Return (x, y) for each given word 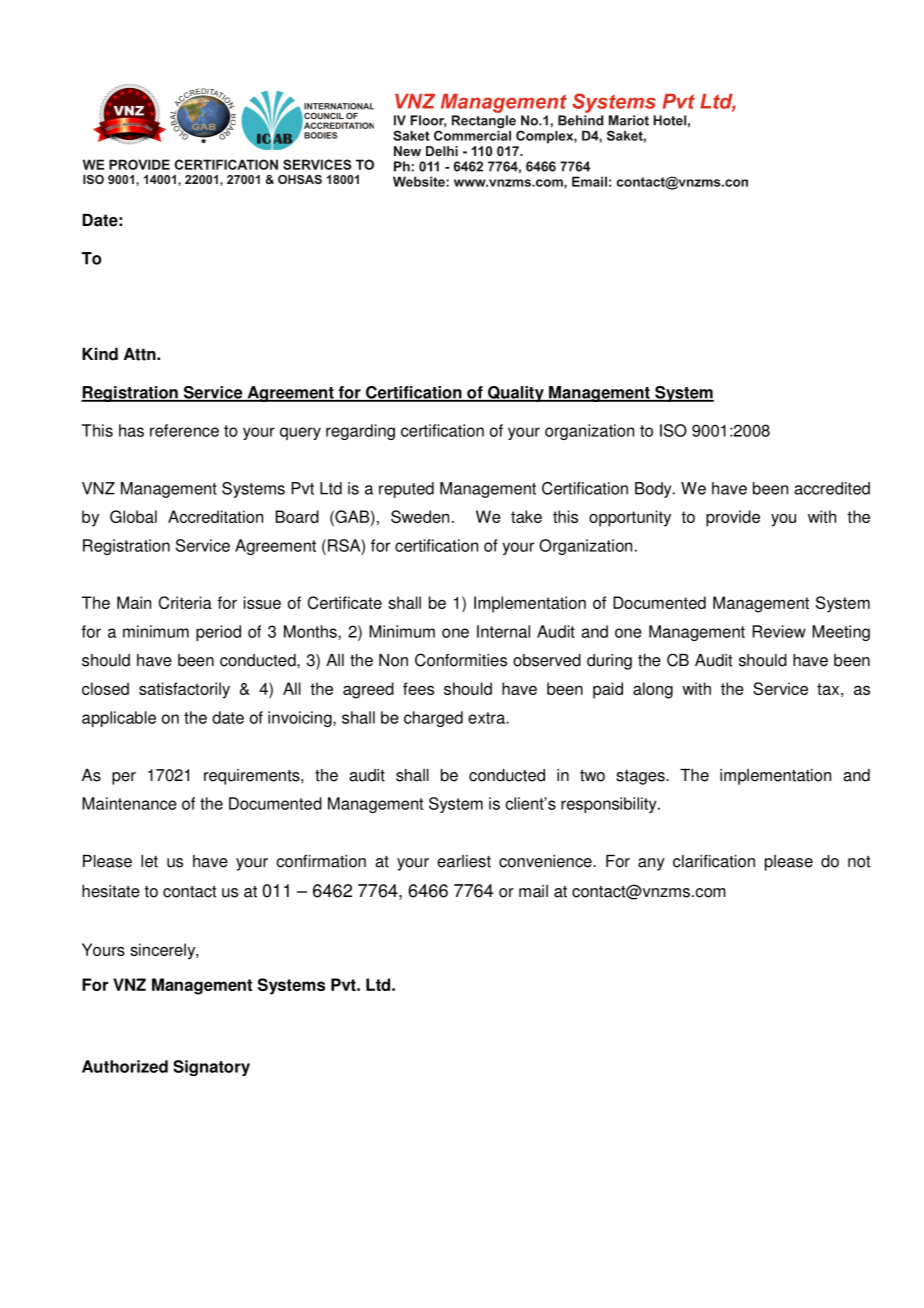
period (218, 633)
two (592, 776)
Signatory (211, 1068)
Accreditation (215, 516)
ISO (673, 430)
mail (533, 891)
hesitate (111, 891)
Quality (516, 394)
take (526, 516)
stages (641, 777)
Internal (503, 631)
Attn (141, 354)
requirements (253, 777)
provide (733, 518)
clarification (714, 861)
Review (779, 631)
